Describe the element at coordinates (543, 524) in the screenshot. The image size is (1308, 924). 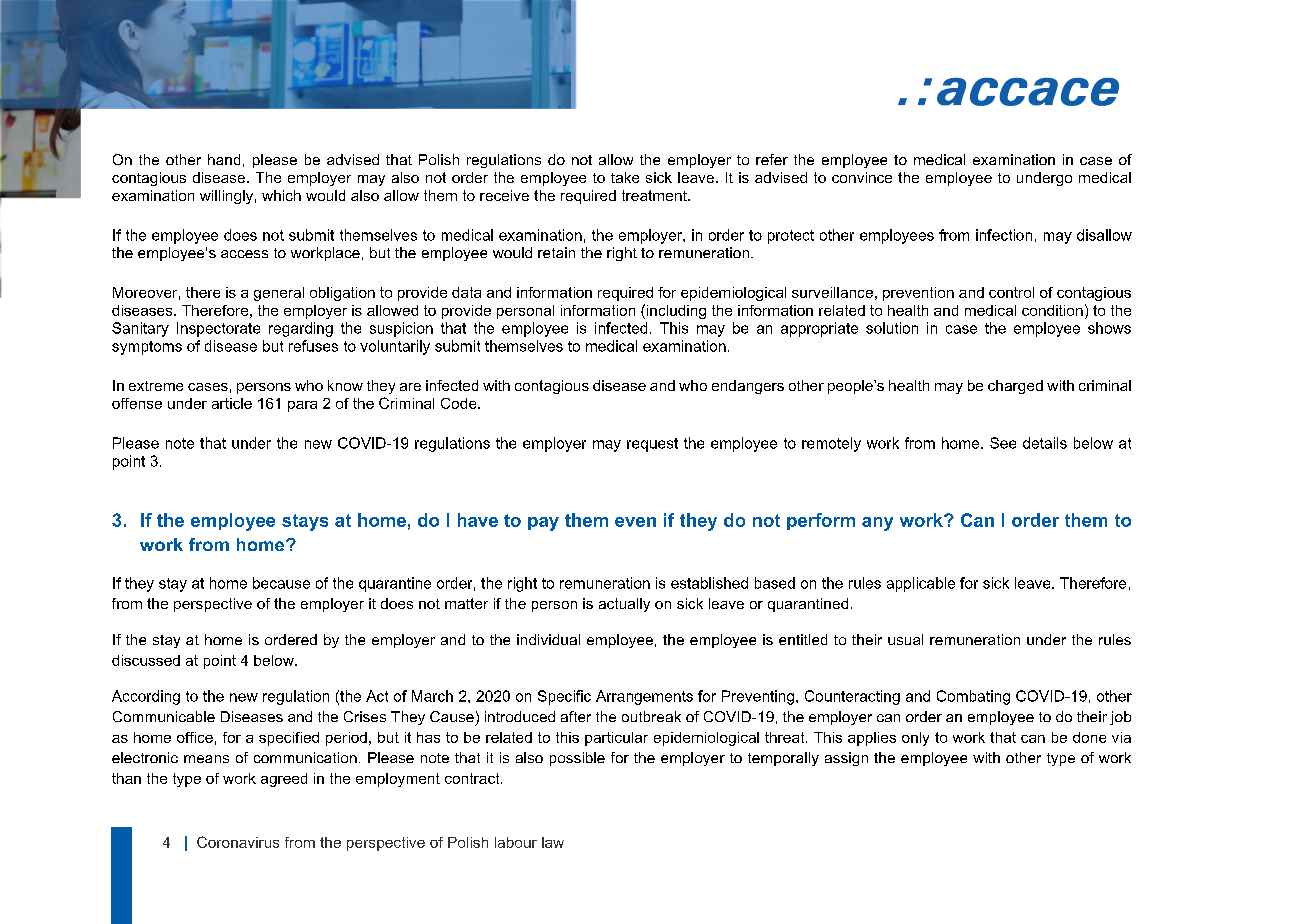
I see `pay` at that location.
